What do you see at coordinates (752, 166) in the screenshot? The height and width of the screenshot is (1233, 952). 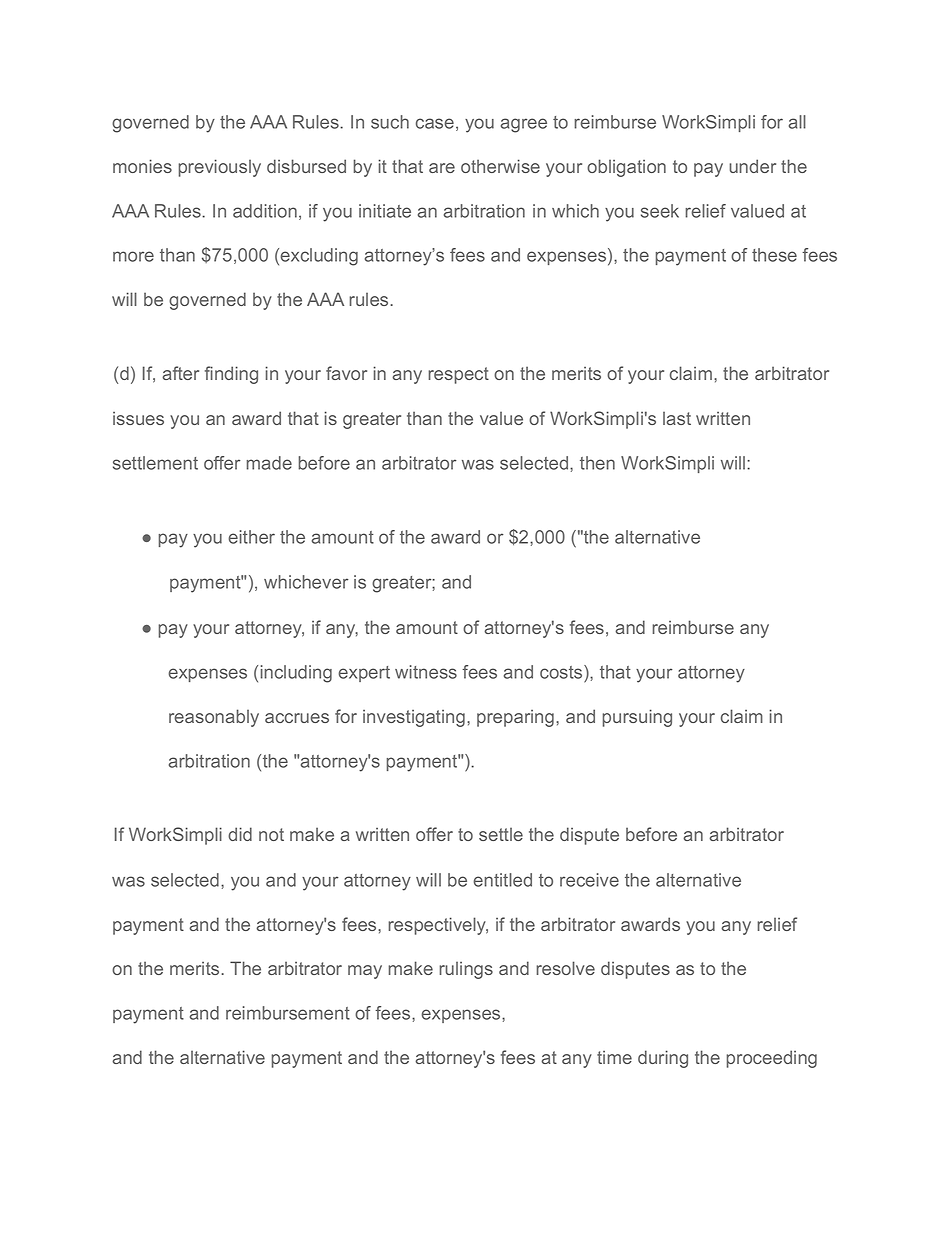 I see `under` at bounding box center [752, 166].
